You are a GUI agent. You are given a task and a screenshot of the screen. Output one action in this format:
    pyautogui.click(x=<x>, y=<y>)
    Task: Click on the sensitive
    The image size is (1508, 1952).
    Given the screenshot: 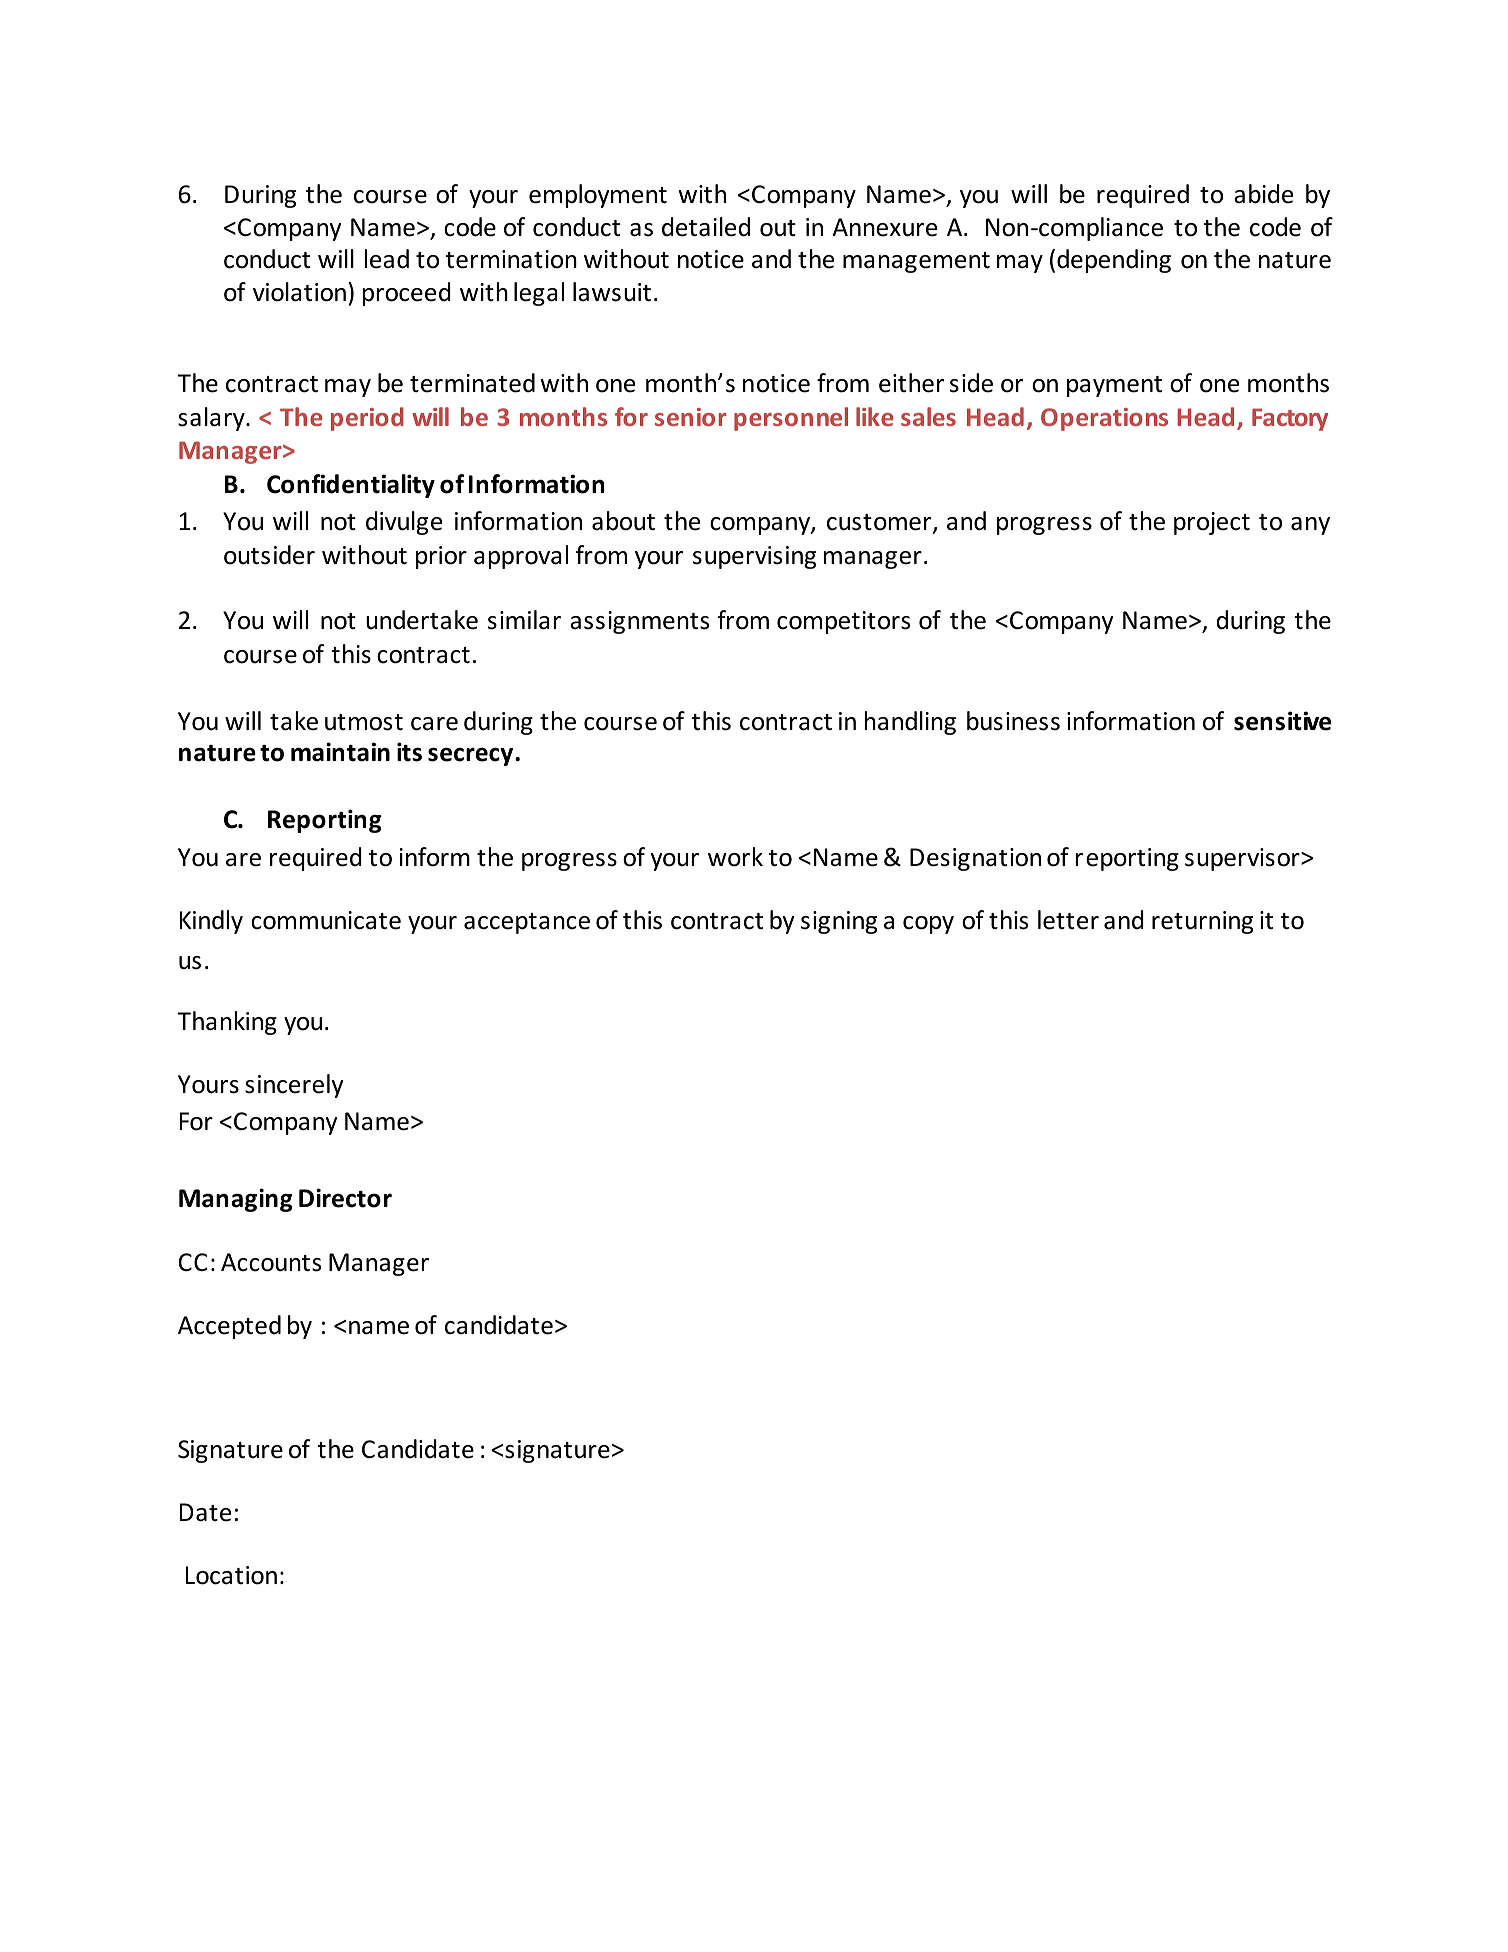 What is the action you would take?
    pyautogui.click(x=1282, y=721)
